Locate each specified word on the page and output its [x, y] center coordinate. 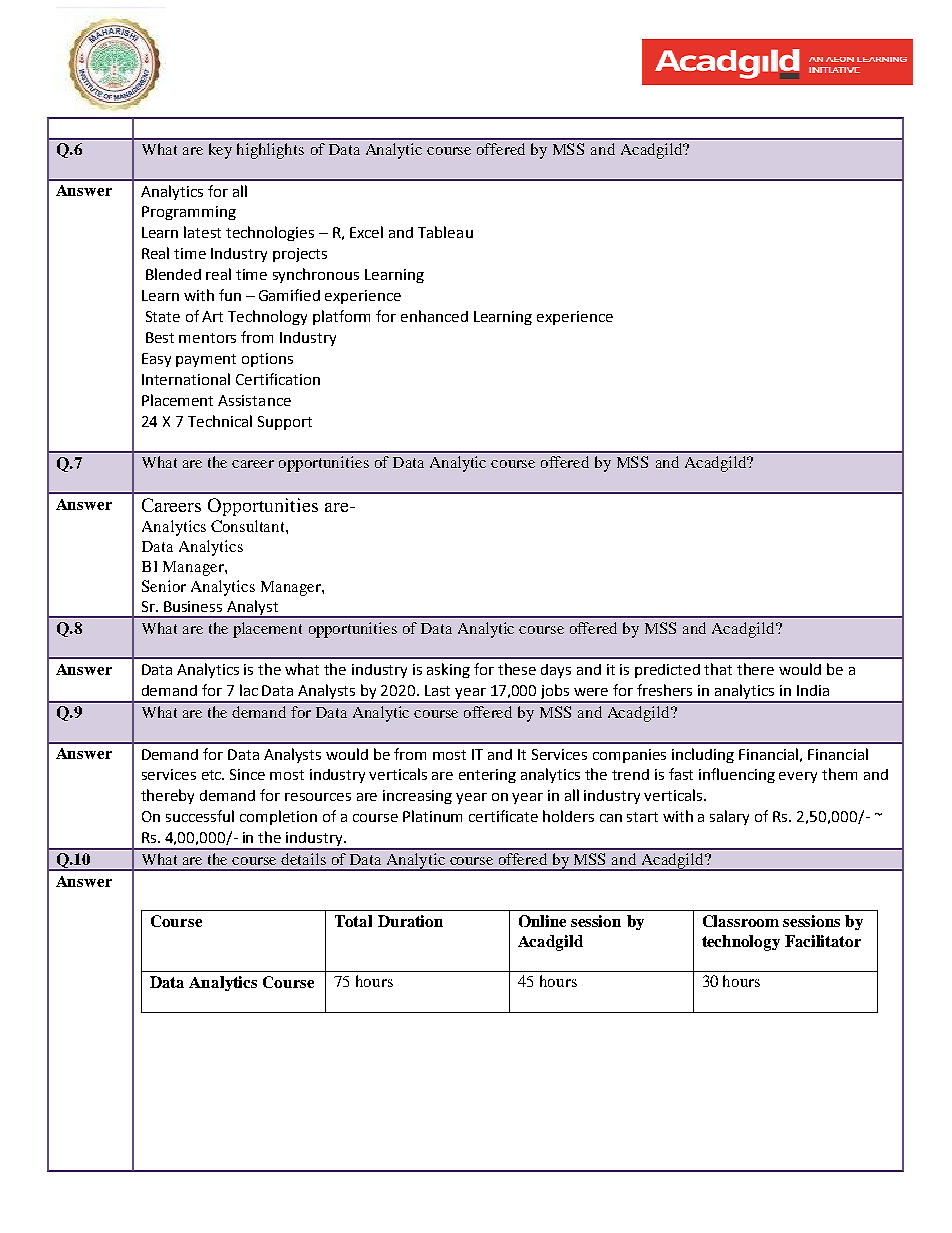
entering [487, 776]
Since [247, 774]
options [267, 360]
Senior [164, 586]
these [517, 669]
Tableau [445, 232]
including [703, 755]
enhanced [434, 316]
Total [353, 921]
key [220, 151]
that [718, 669]
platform [341, 317]
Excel [366, 232]
